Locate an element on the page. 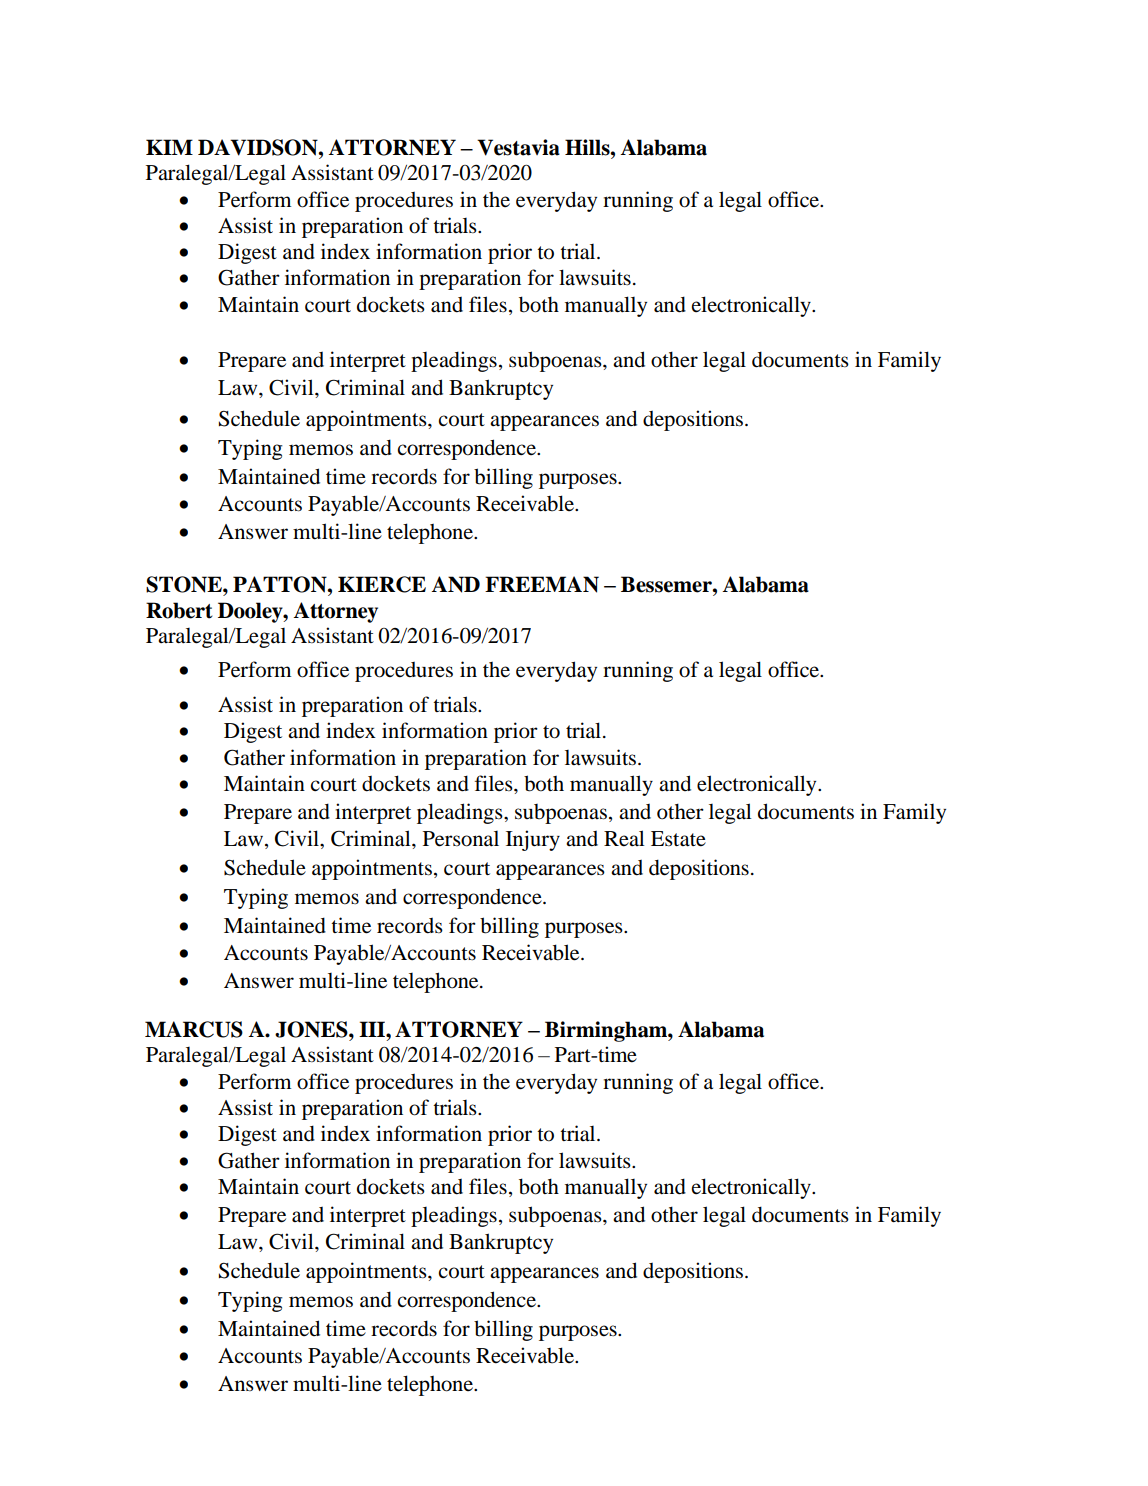  Injury is located at coordinates (533, 840).
